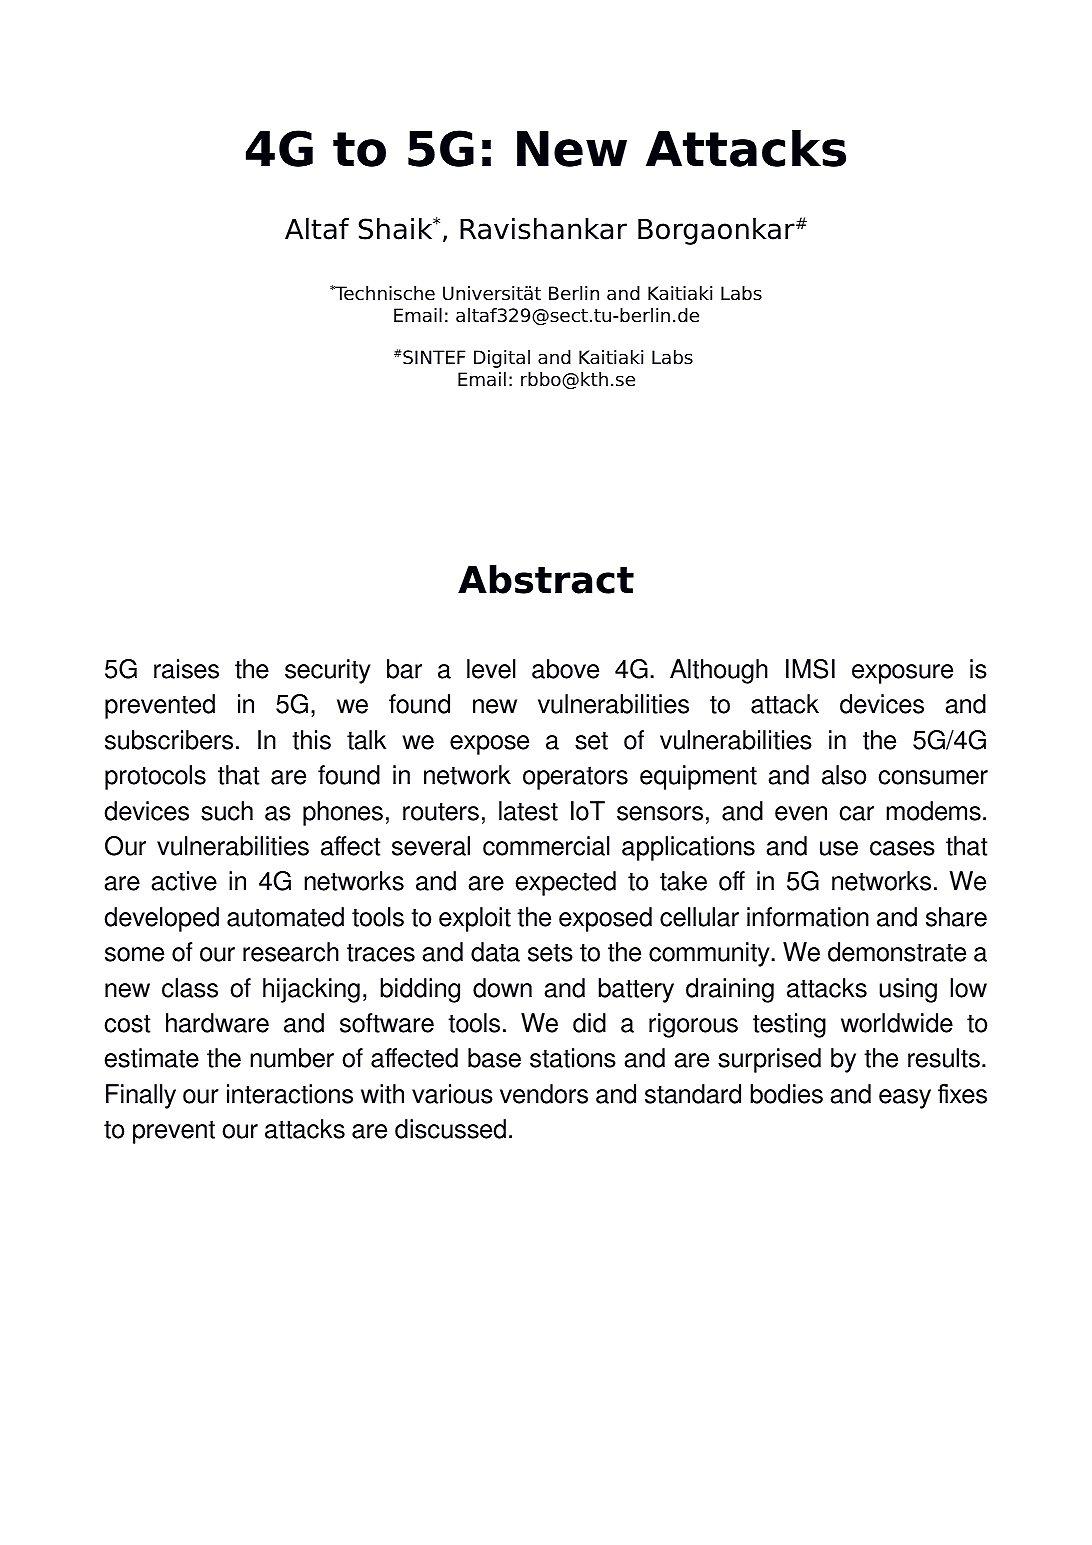  I want to click on above, so click(565, 669).
